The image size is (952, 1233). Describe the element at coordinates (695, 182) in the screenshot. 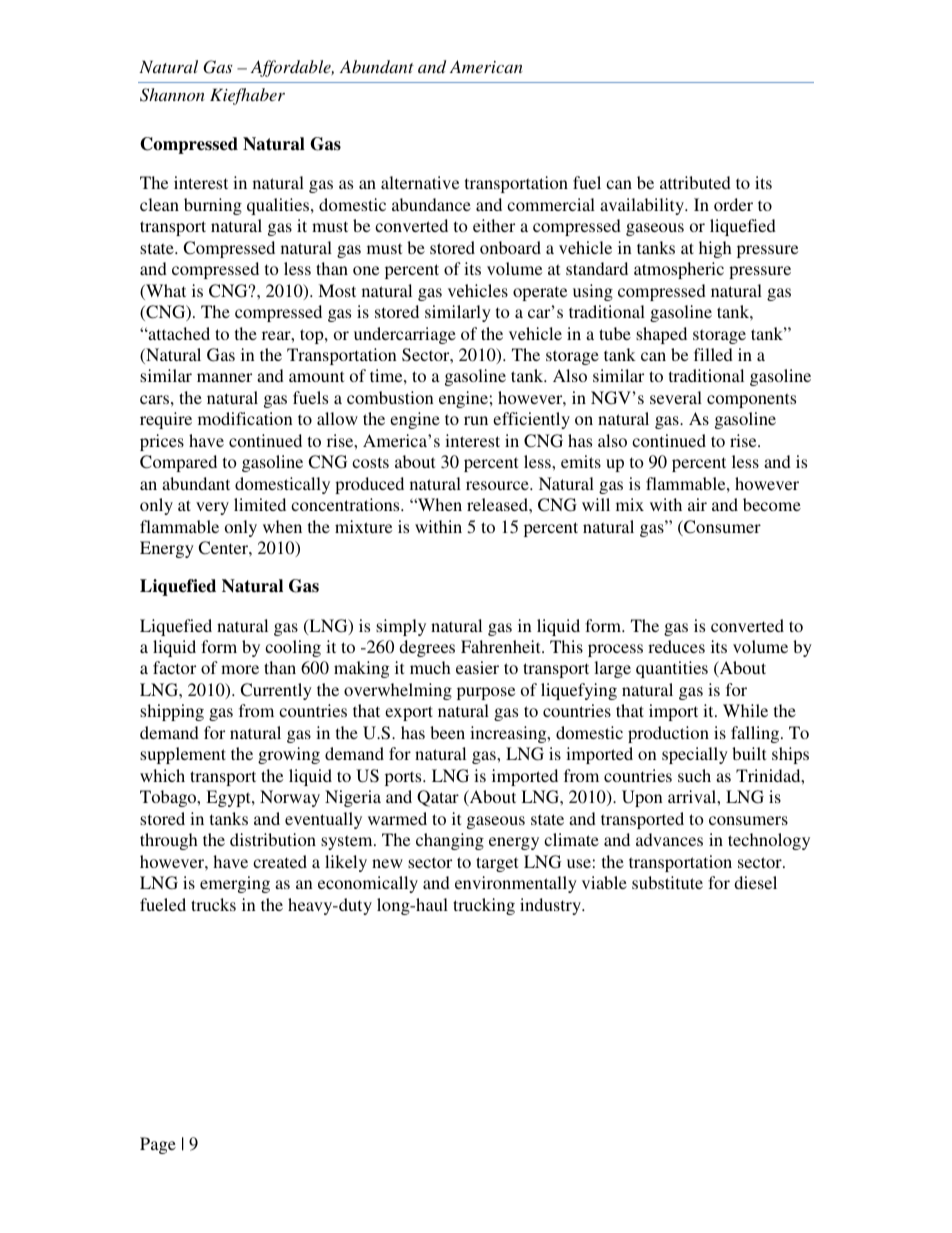

I see `attributed` at that location.
